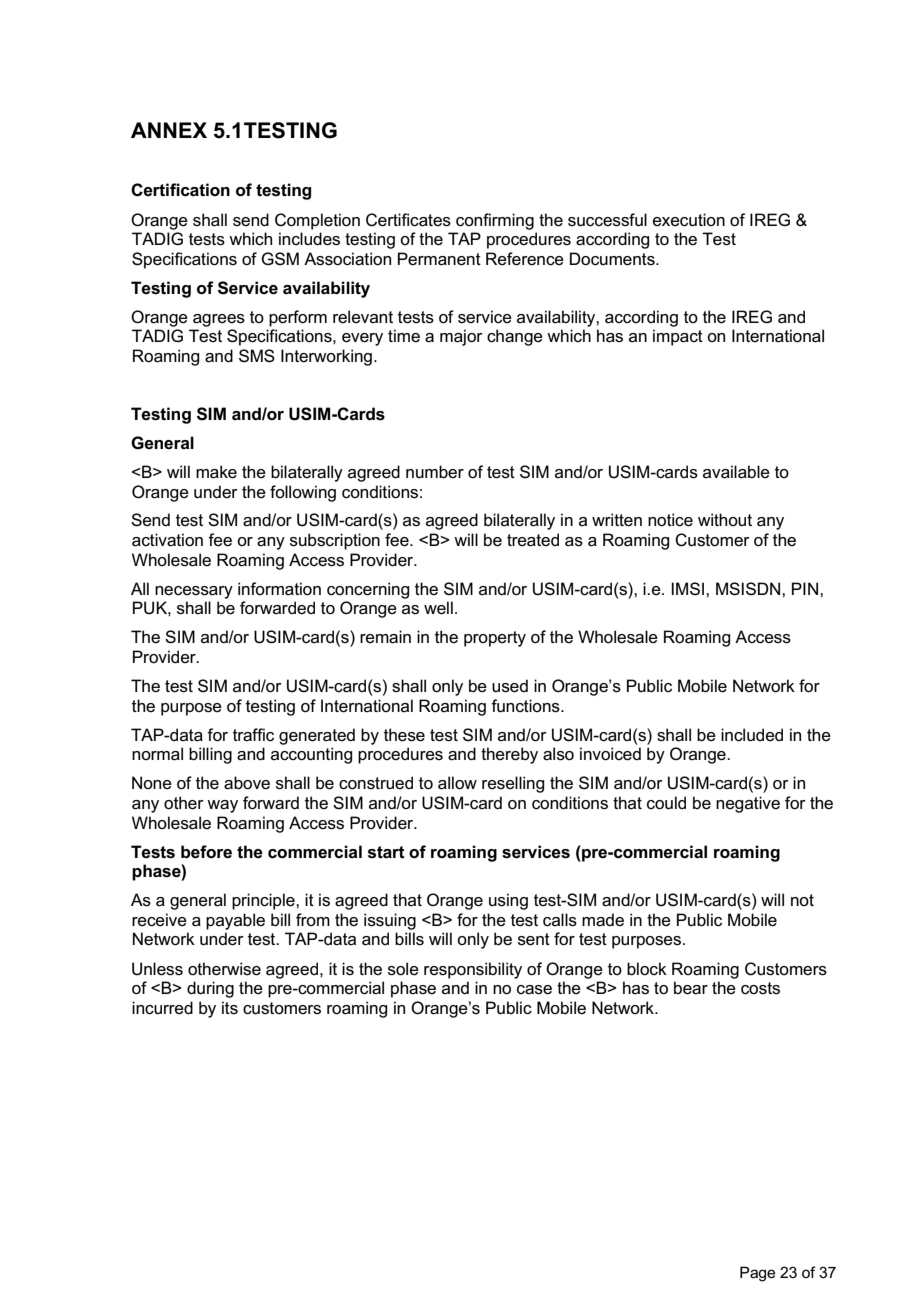 The height and width of the screenshot is (1308, 924). I want to click on Certification, so click(180, 190).
